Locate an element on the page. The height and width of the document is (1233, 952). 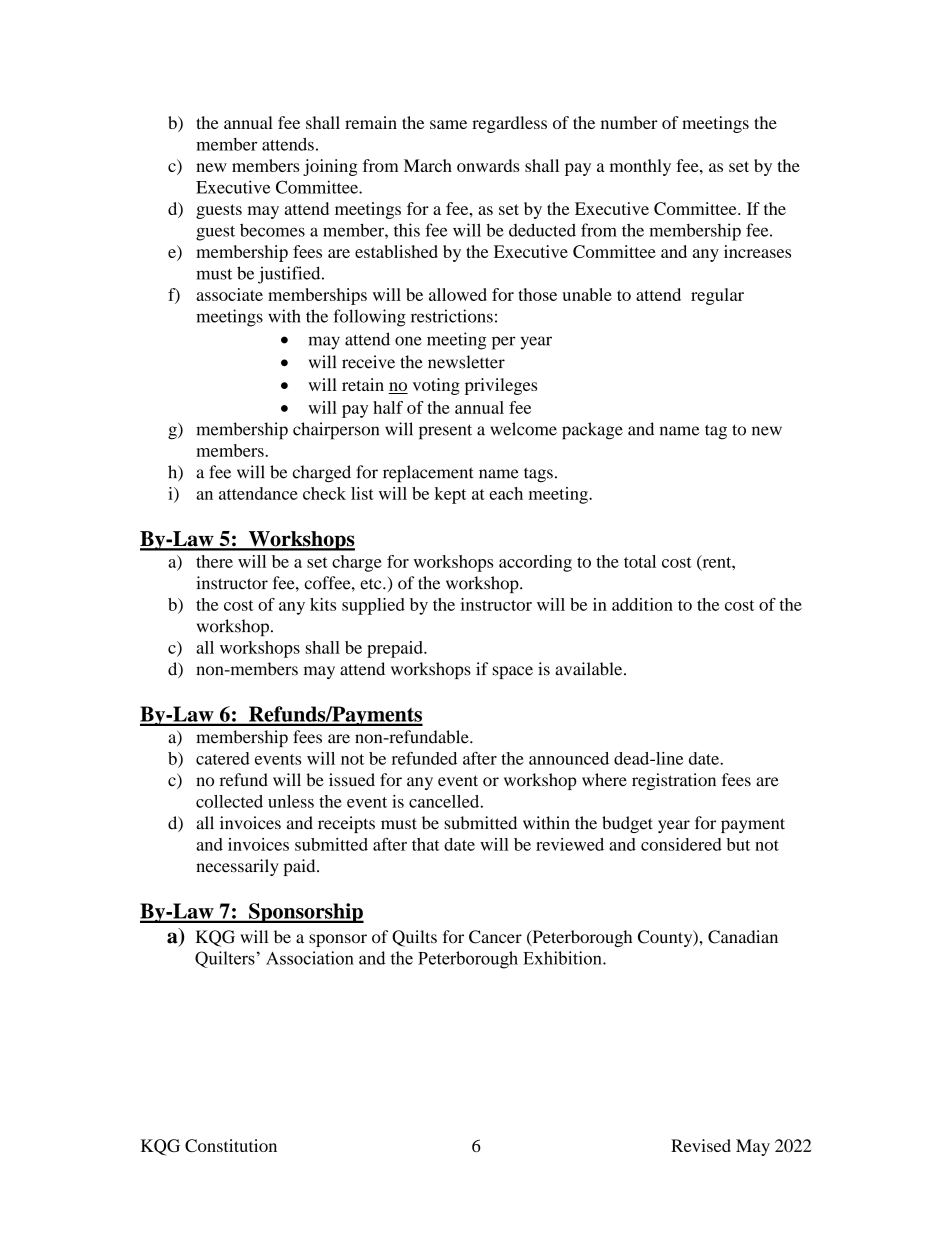
Exhibition is located at coordinates (563, 958).
